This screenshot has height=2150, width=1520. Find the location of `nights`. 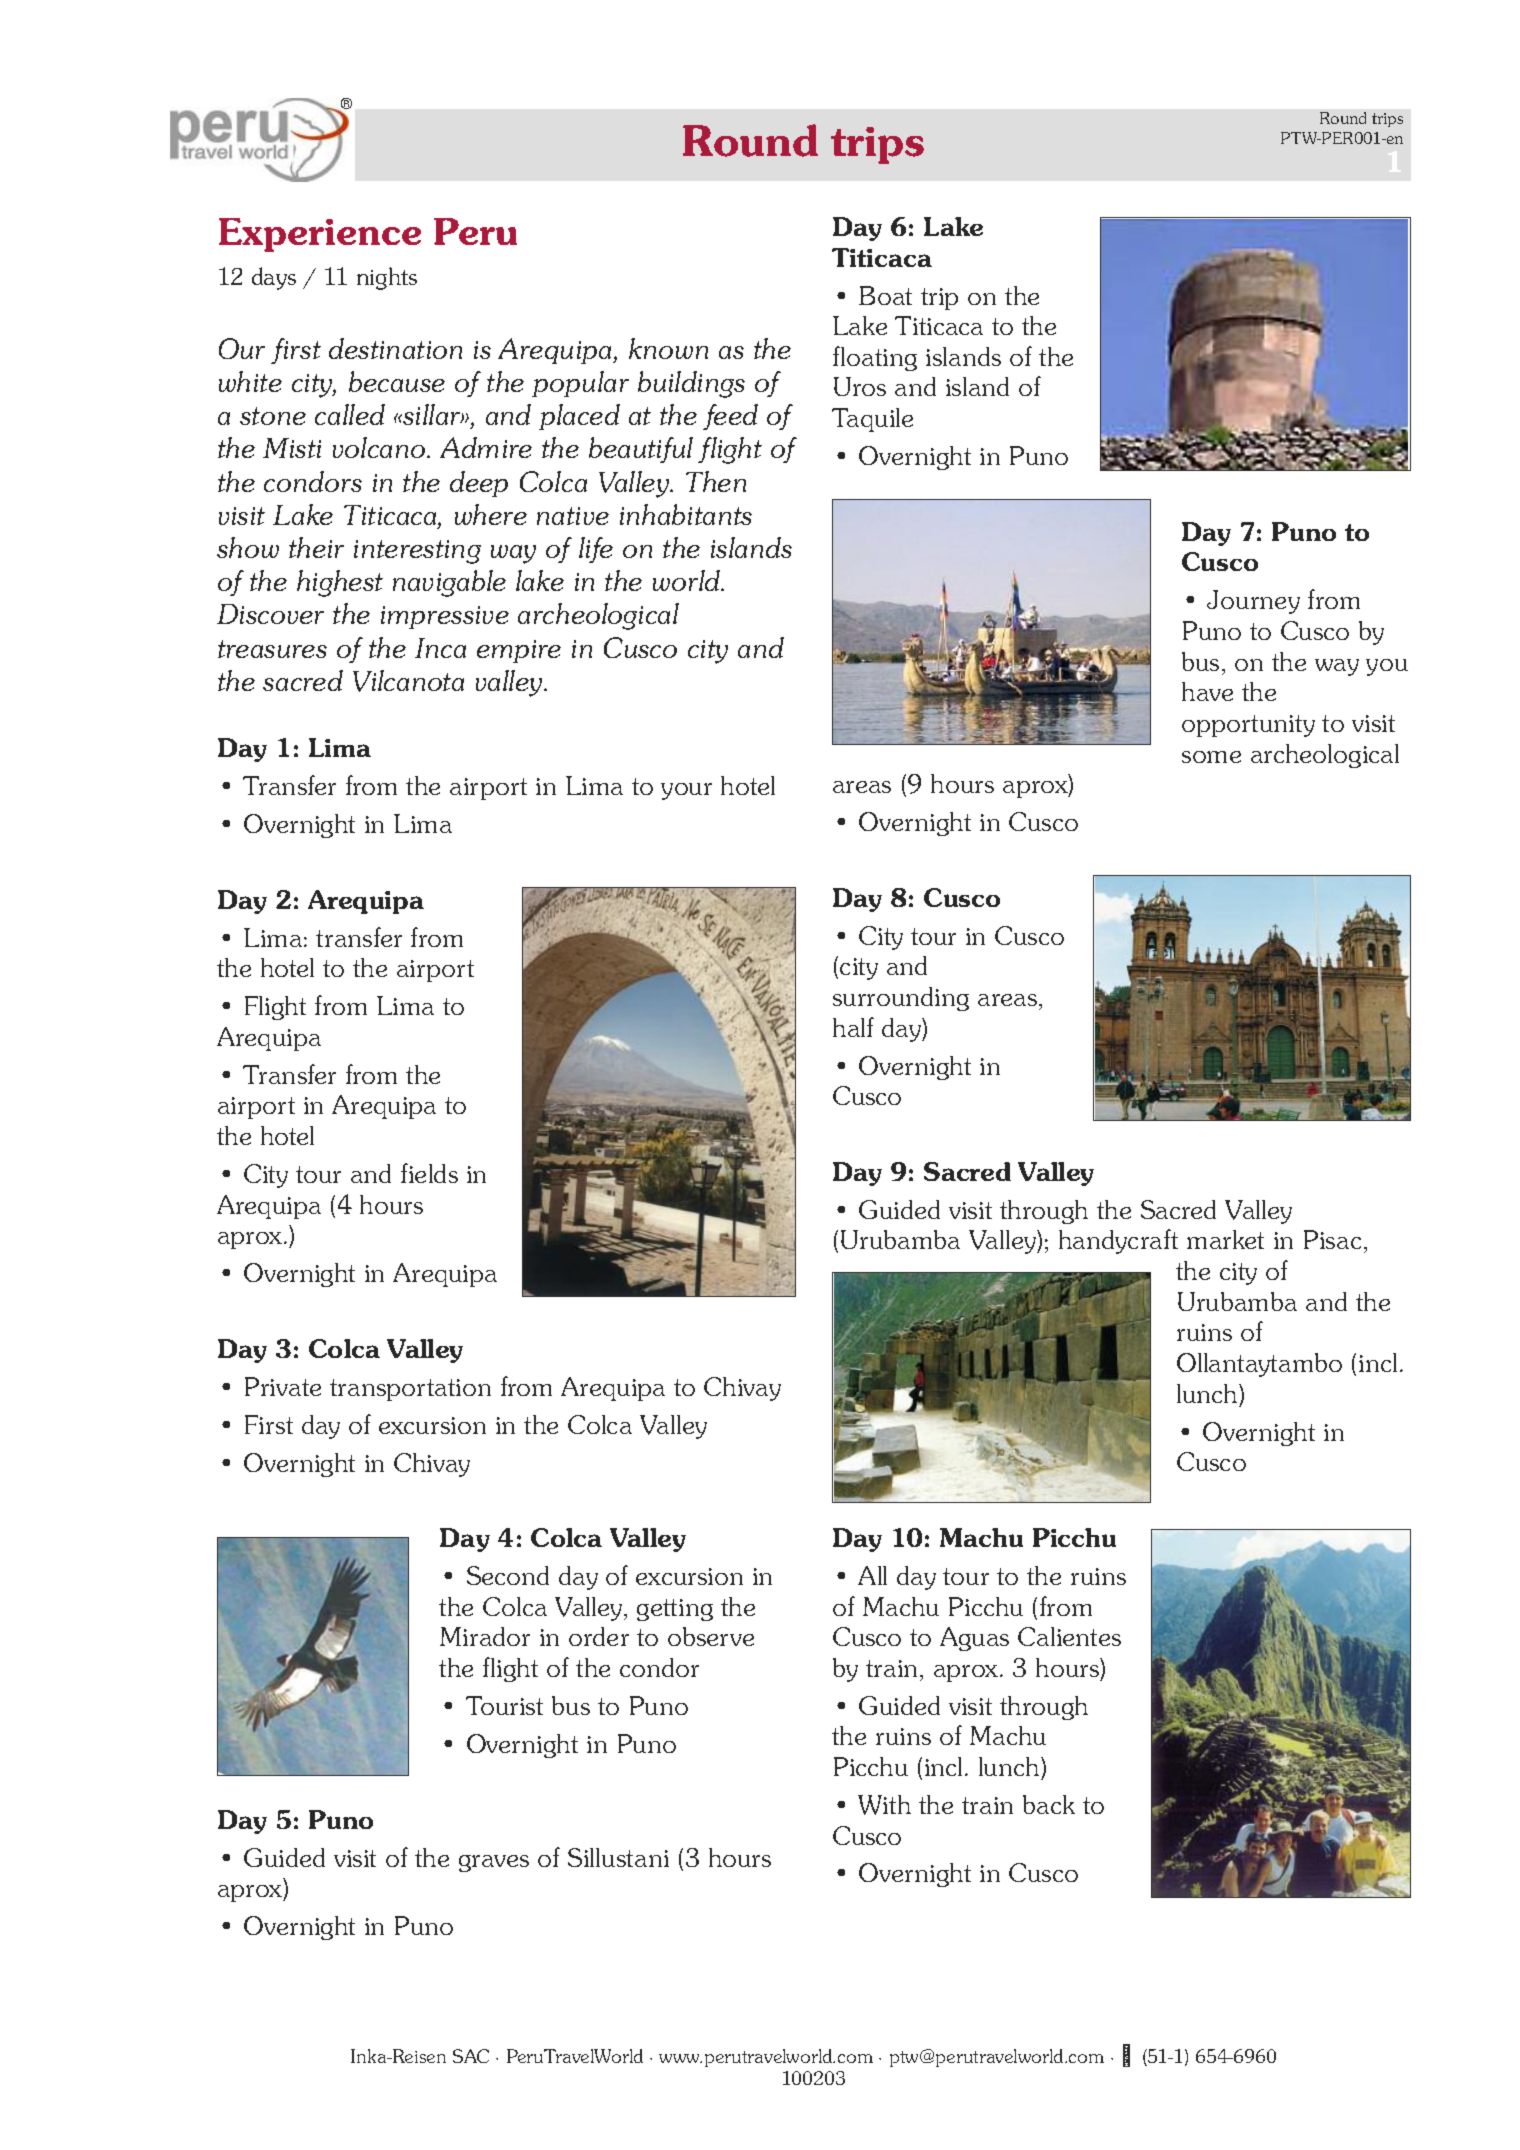

nights is located at coordinates (387, 278).
